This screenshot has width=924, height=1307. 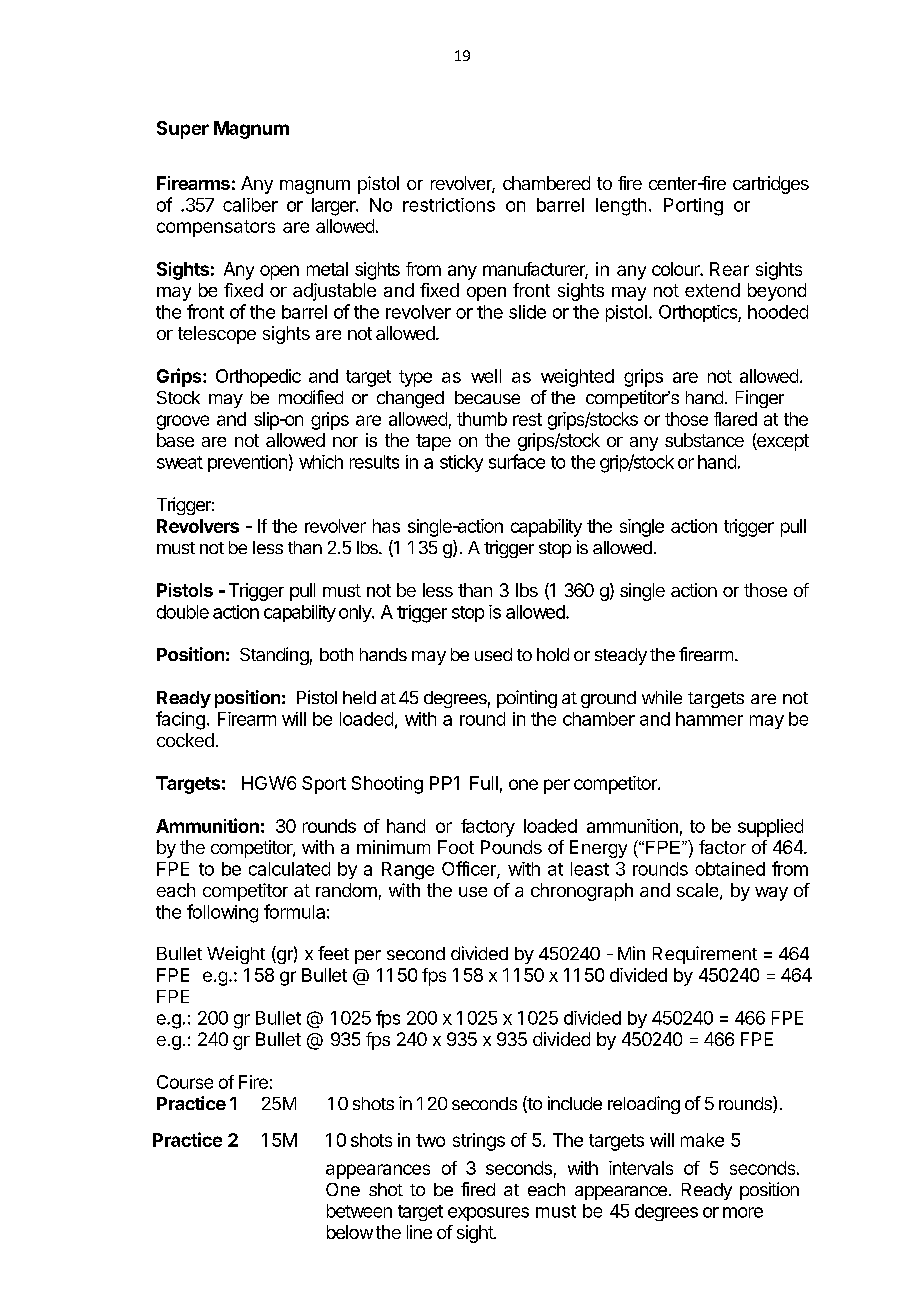 What do you see at coordinates (289, 869) in the screenshot?
I see `calculated` at bounding box center [289, 869].
